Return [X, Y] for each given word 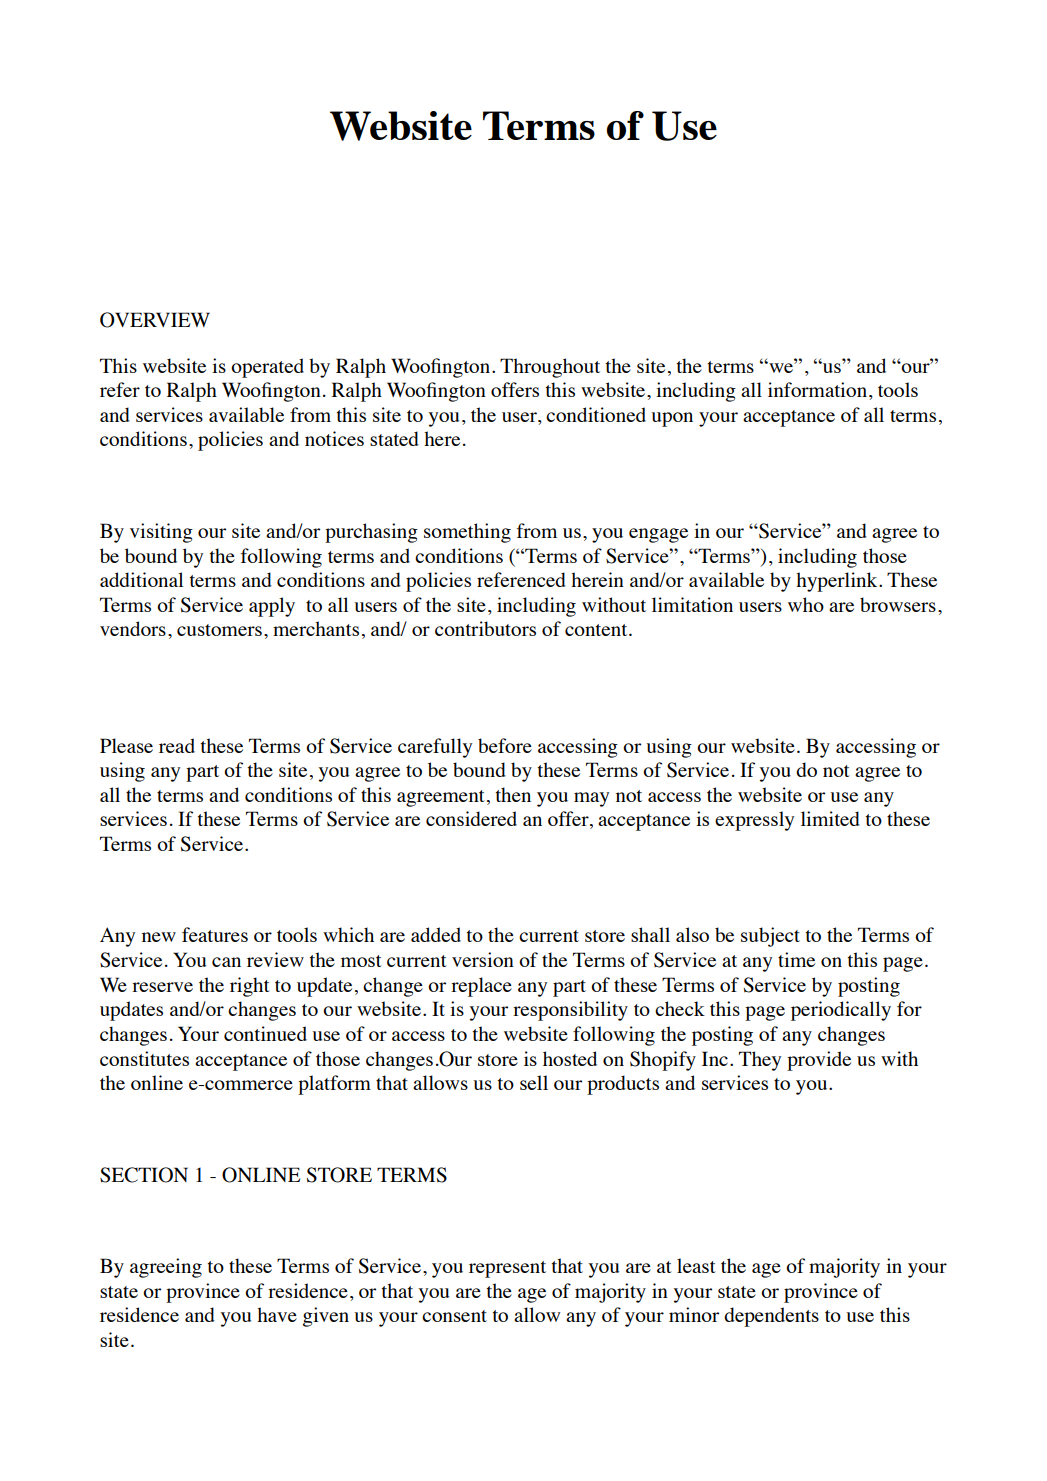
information [817, 389]
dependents [771, 1317]
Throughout [550, 368]
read [177, 745]
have [277, 1314]
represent [507, 1269]
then [513, 794]
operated [267, 368]
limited [830, 818]
